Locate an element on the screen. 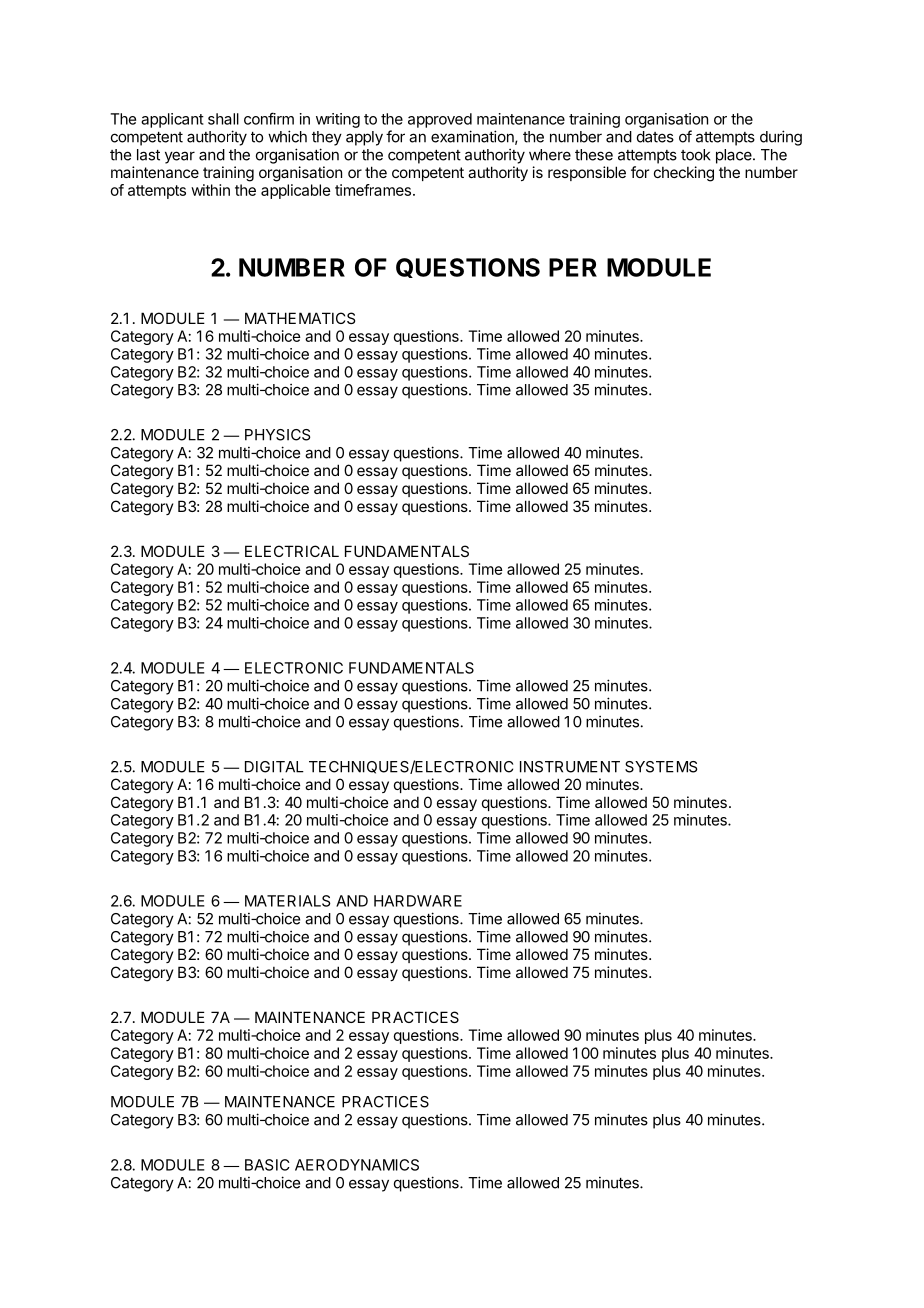 The height and width of the screenshot is (1308, 924). BASIC is located at coordinates (267, 1165).
